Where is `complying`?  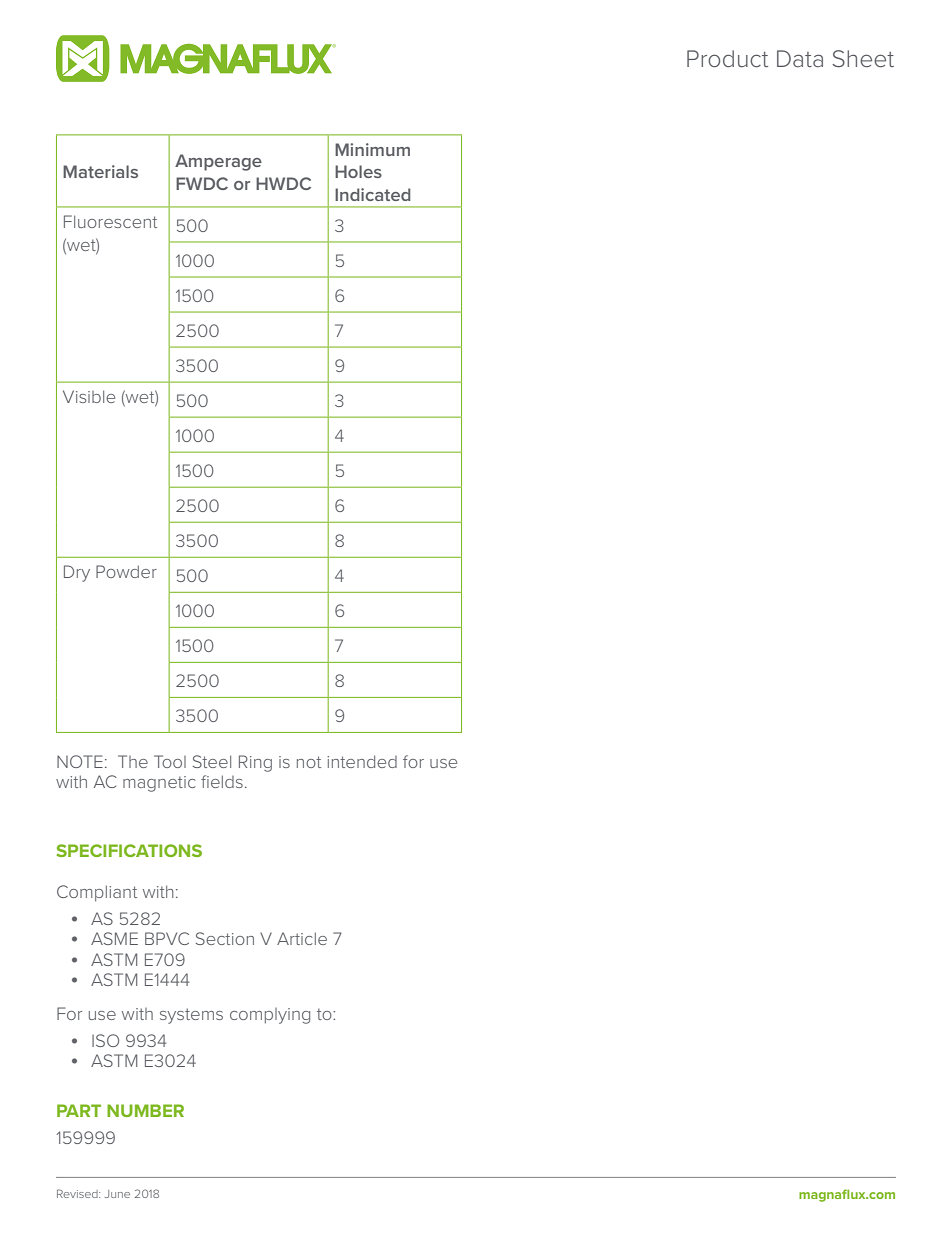
complying is located at coordinates (270, 1016).
